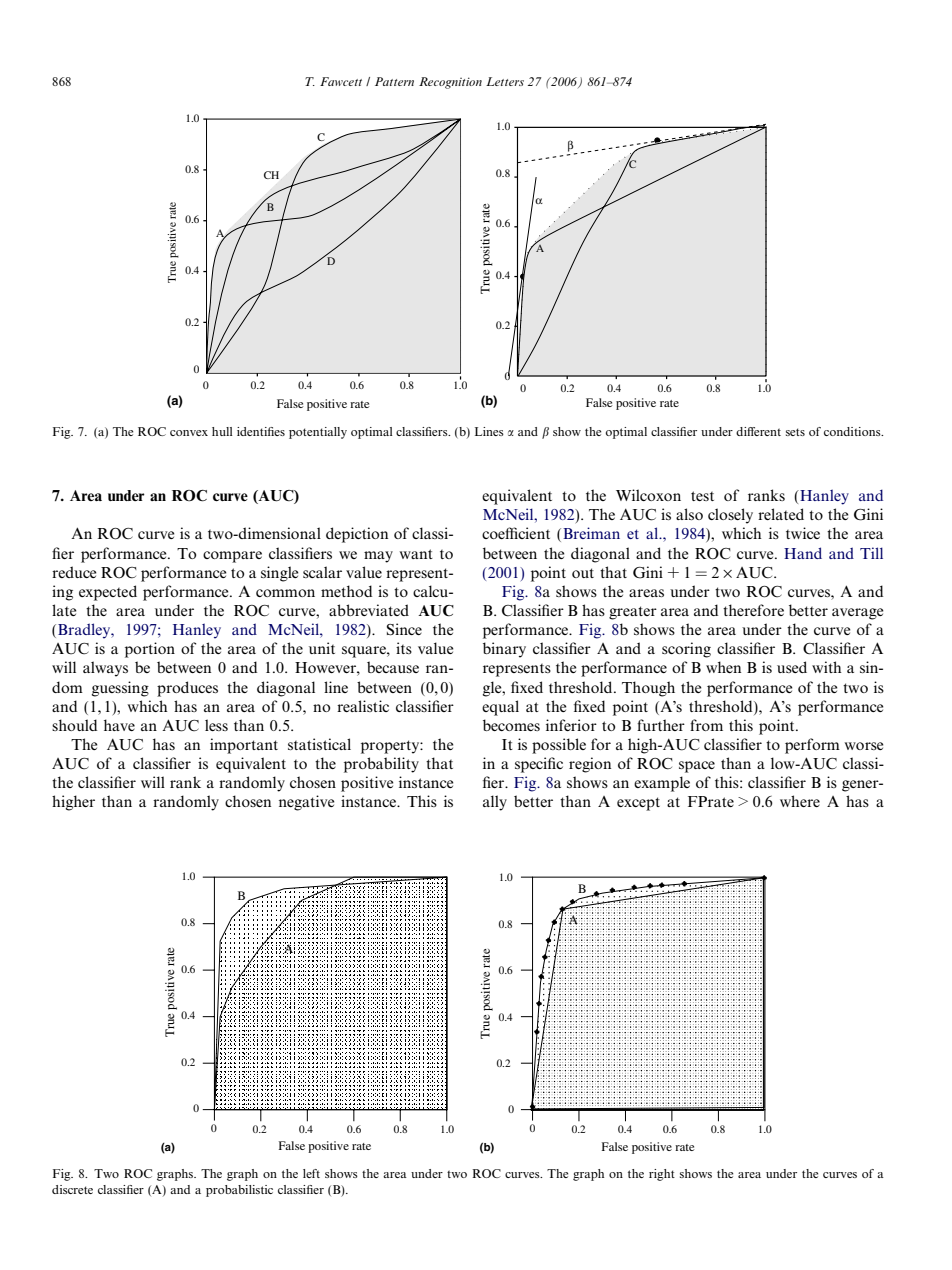 The height and width of the screenshot is (1270, 952). I want to click on negative, so click(307, 803).
